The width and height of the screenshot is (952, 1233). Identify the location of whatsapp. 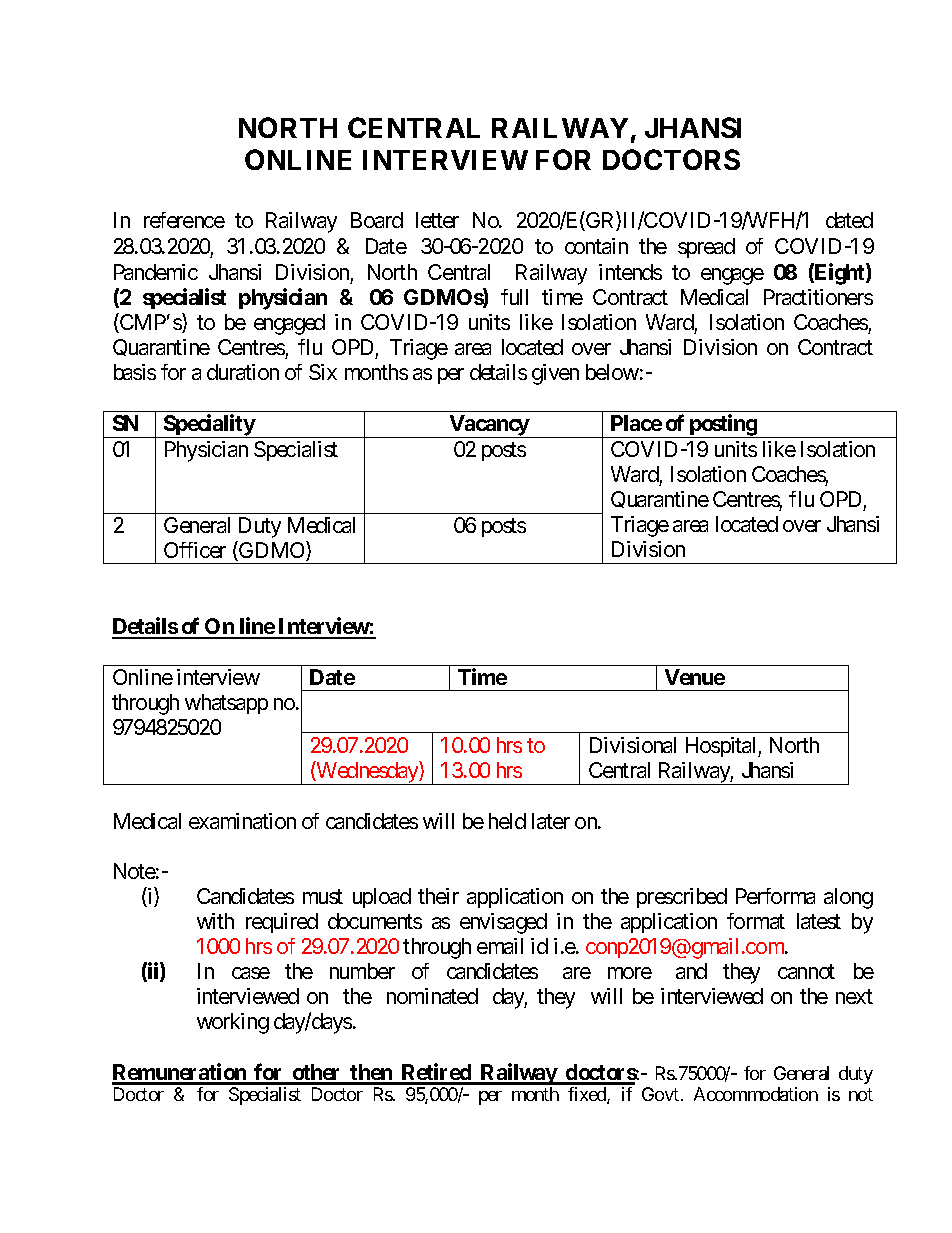
(226, 704).
